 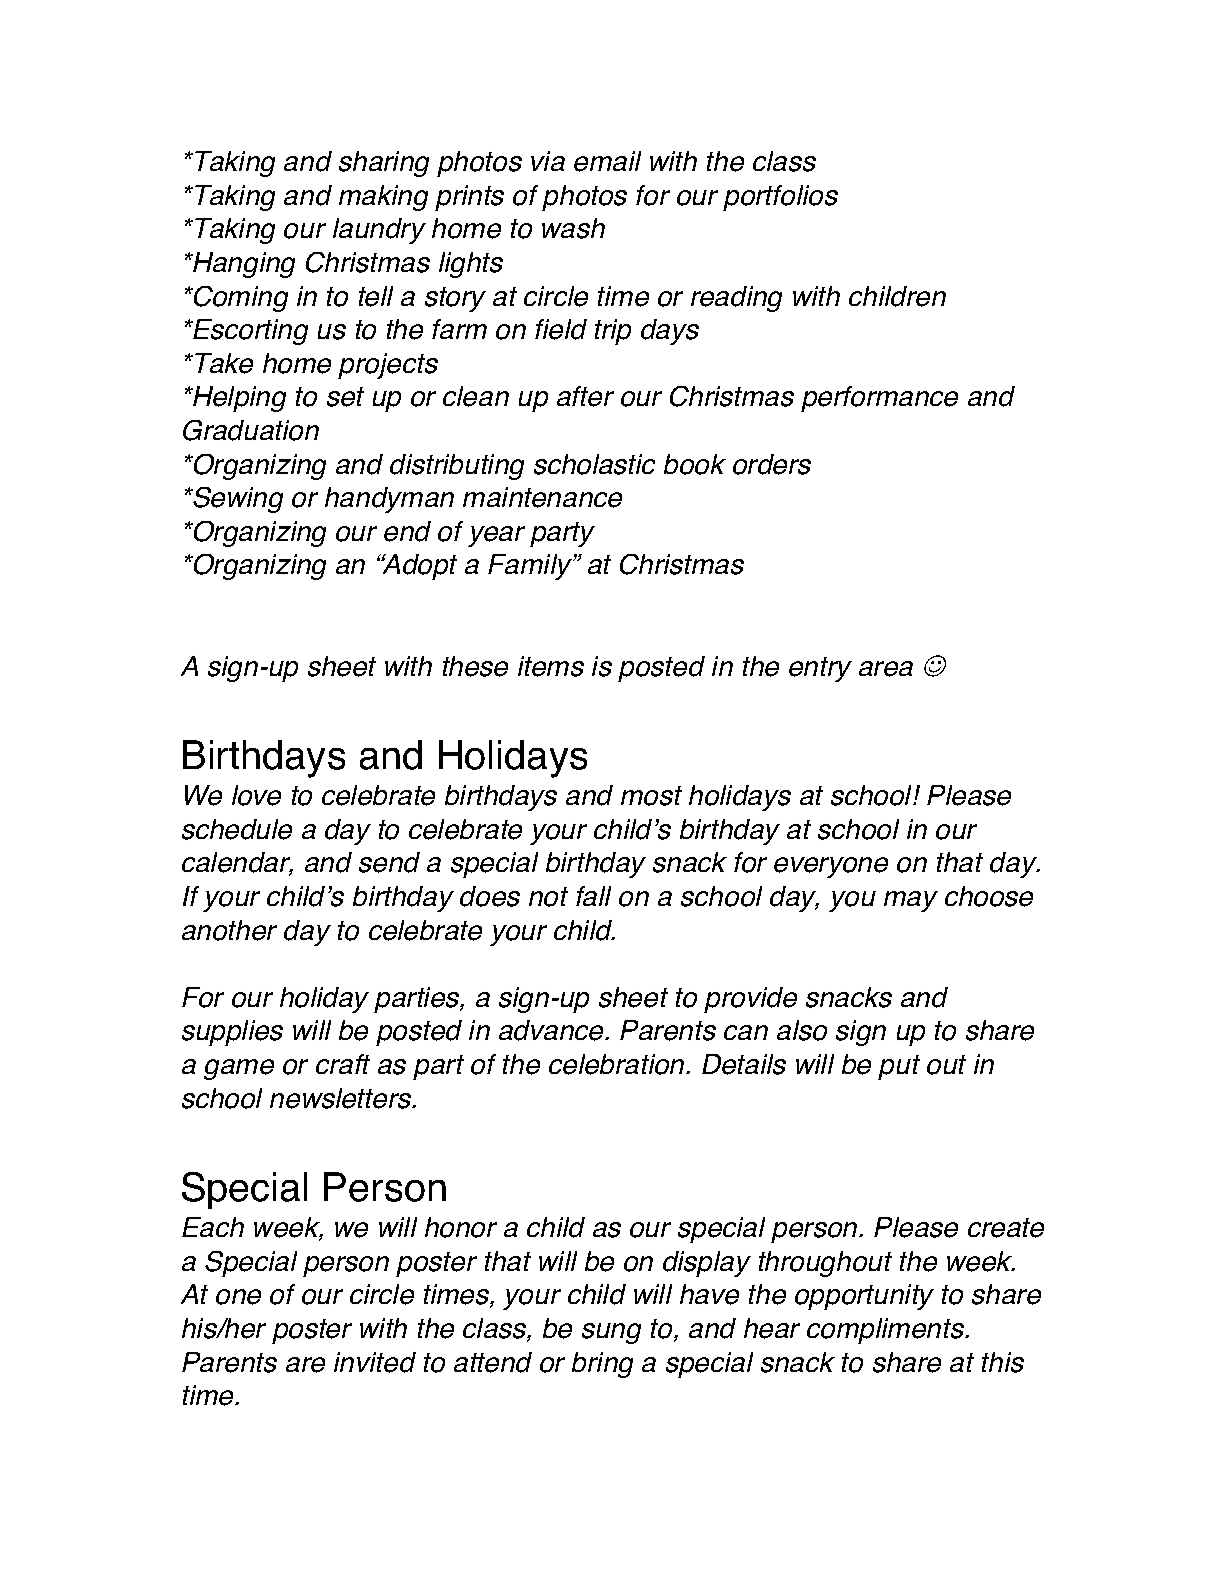 I want to click on portfolios, so click(x=780, y=198).
